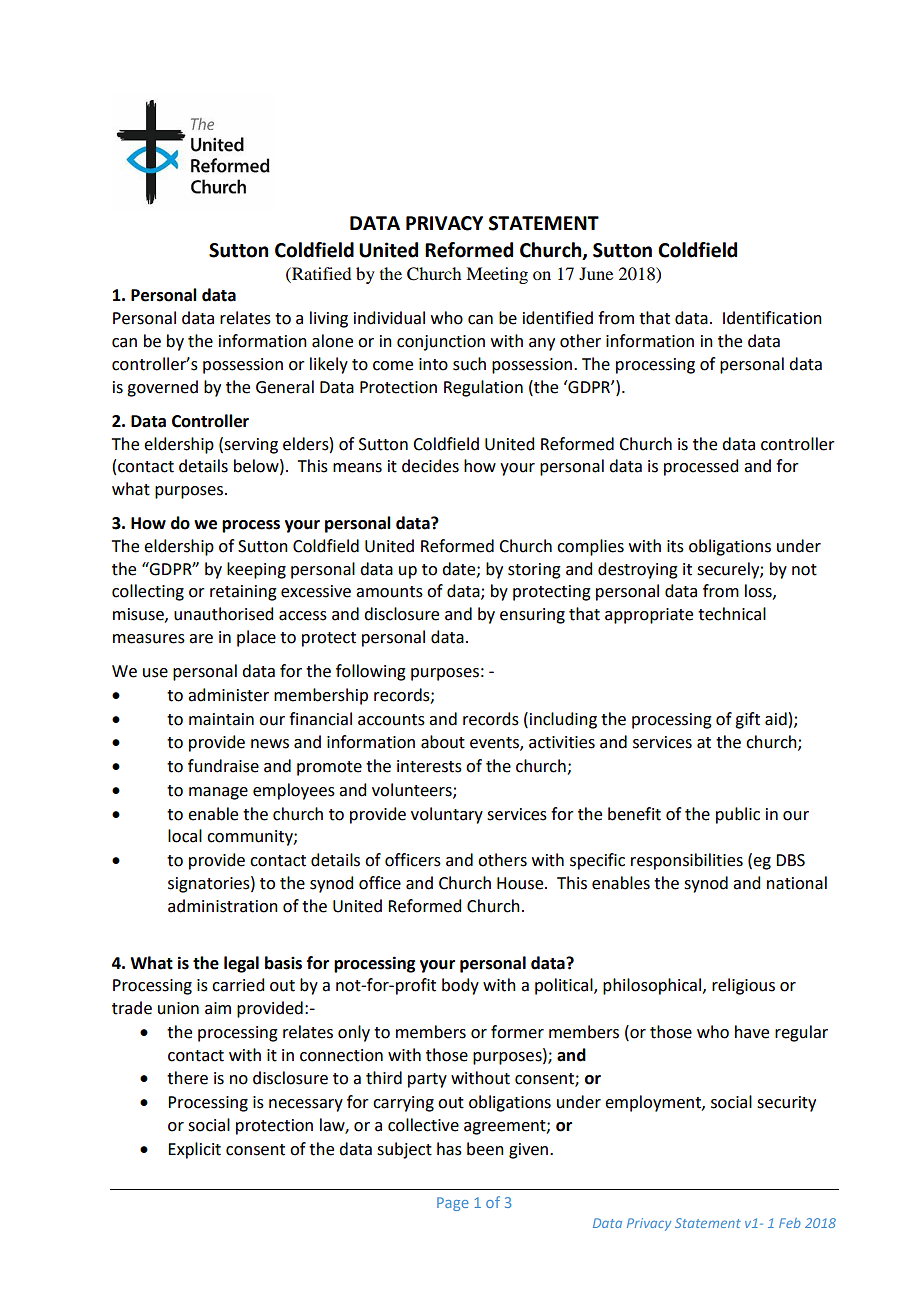 The image size is (924, 1308). I want to click on Ratified, so click(320, 273).
